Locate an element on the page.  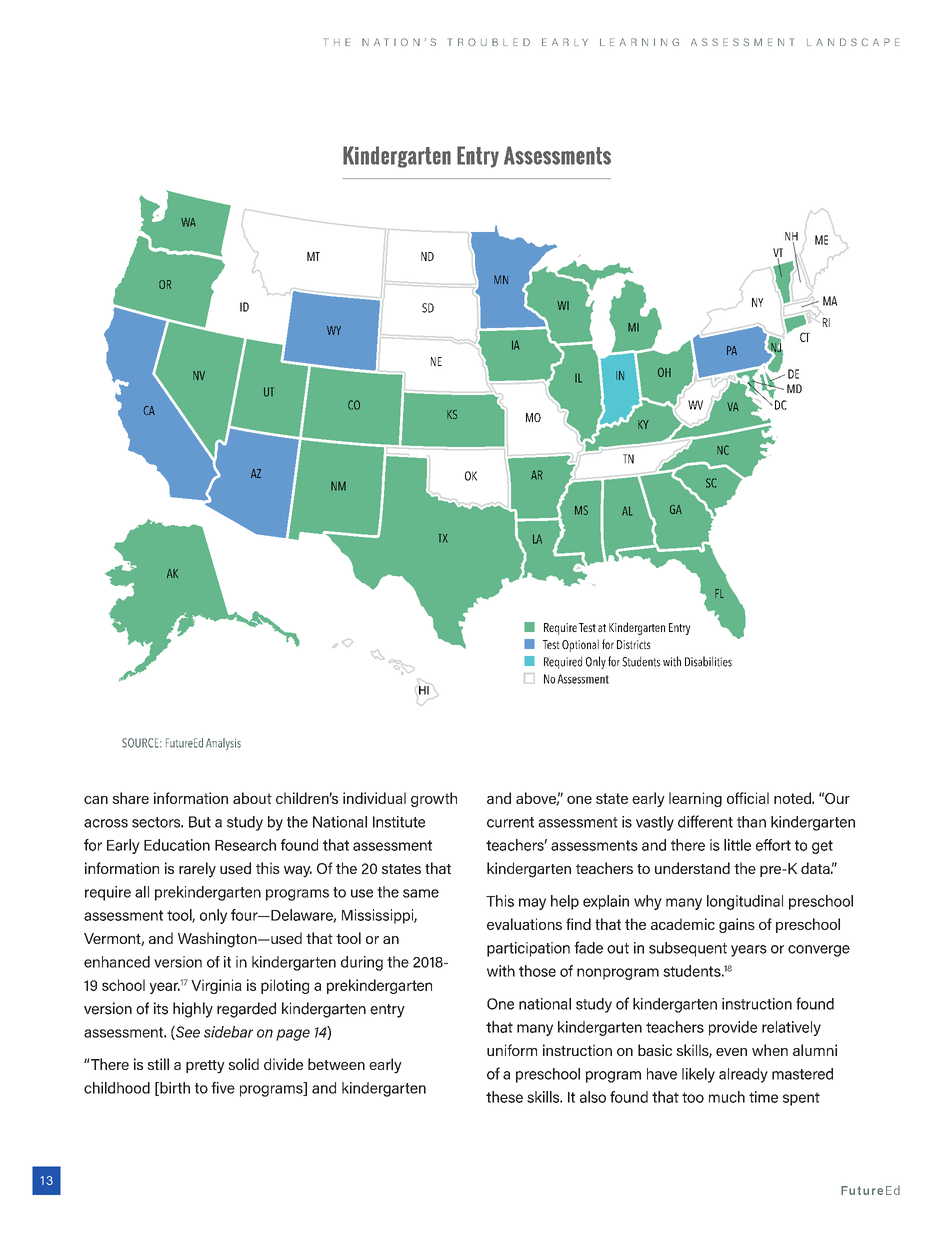
Virginia is located at coordinates (216, 986).
